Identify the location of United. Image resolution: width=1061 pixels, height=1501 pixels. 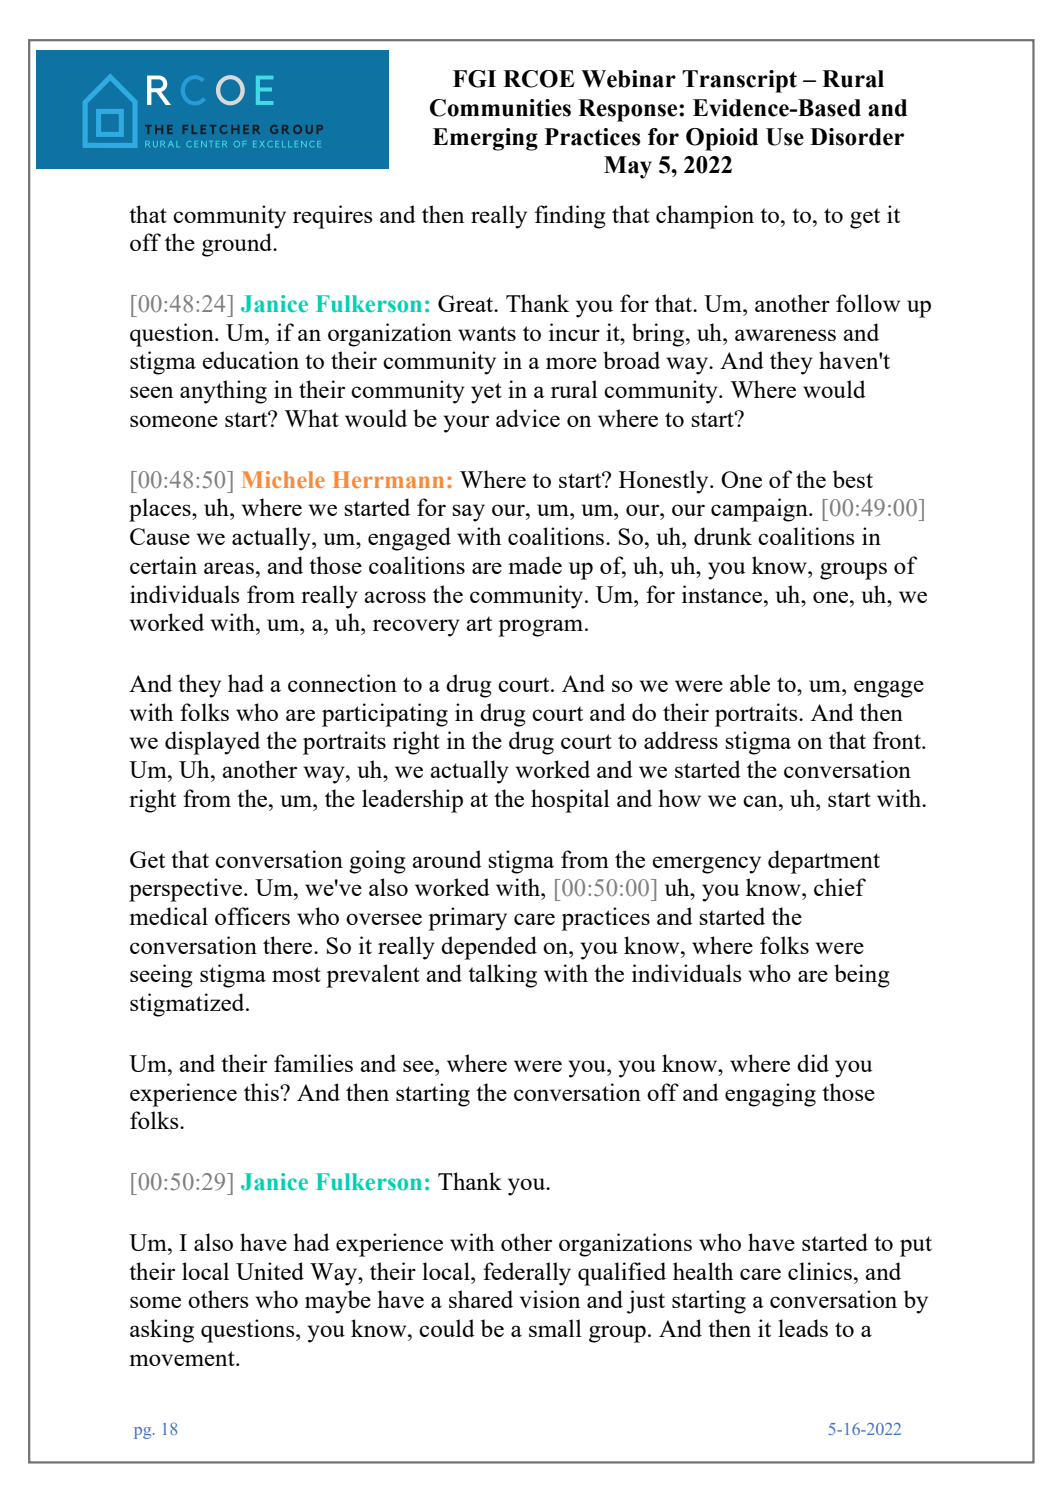
(270, 1271).
